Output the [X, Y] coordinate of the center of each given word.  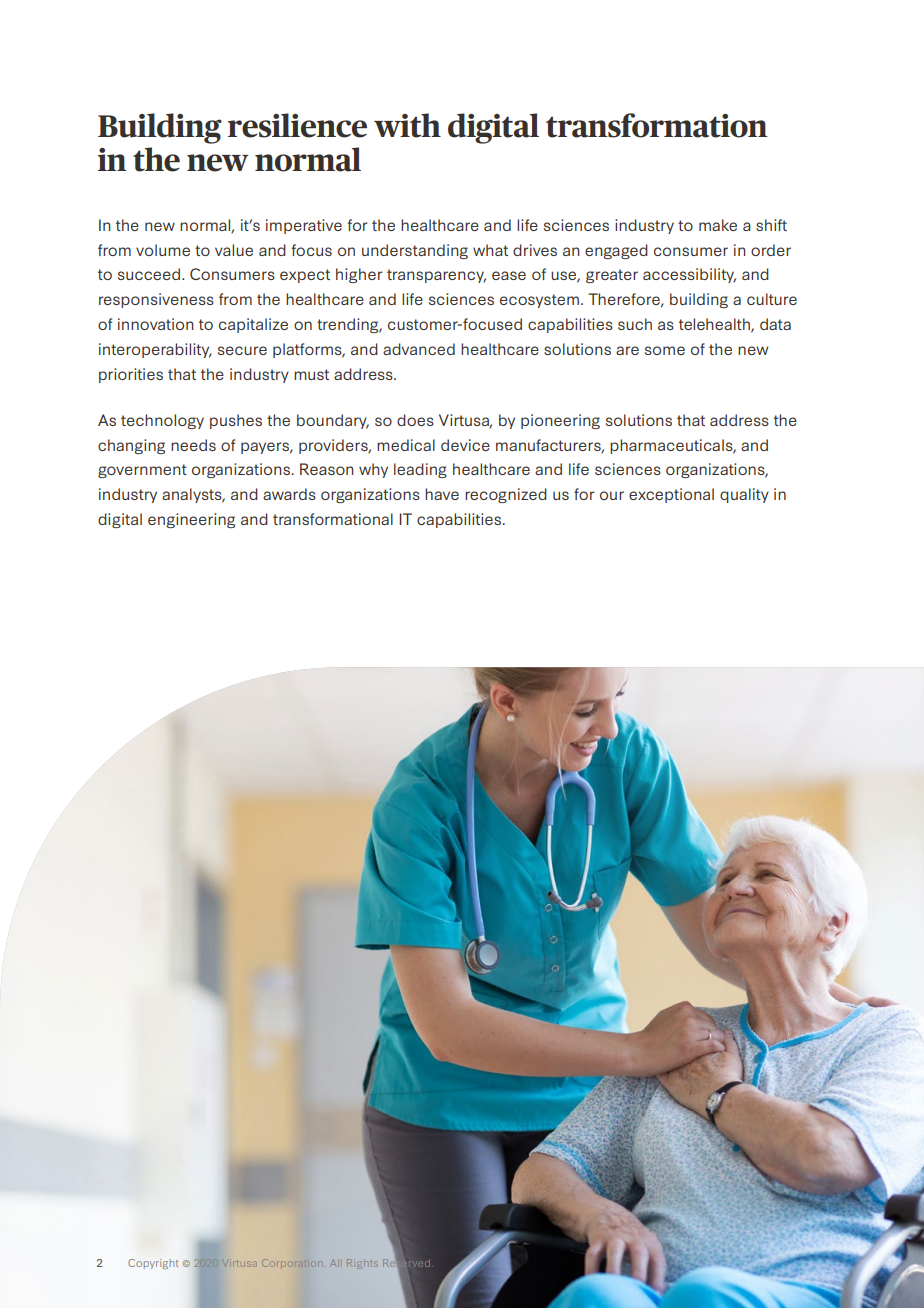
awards [289, 494]
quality [744, 495]
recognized [506, 495]
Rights [361, 1263]
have [442, 494]
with [407, 125]
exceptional [671, 495]
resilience [297, 125]
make [718, 225]
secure [242, 350]
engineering [191, 520]
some [665, 350]
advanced [419, 349]
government [142, 471]
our [612, 495]
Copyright [153, 1264]
